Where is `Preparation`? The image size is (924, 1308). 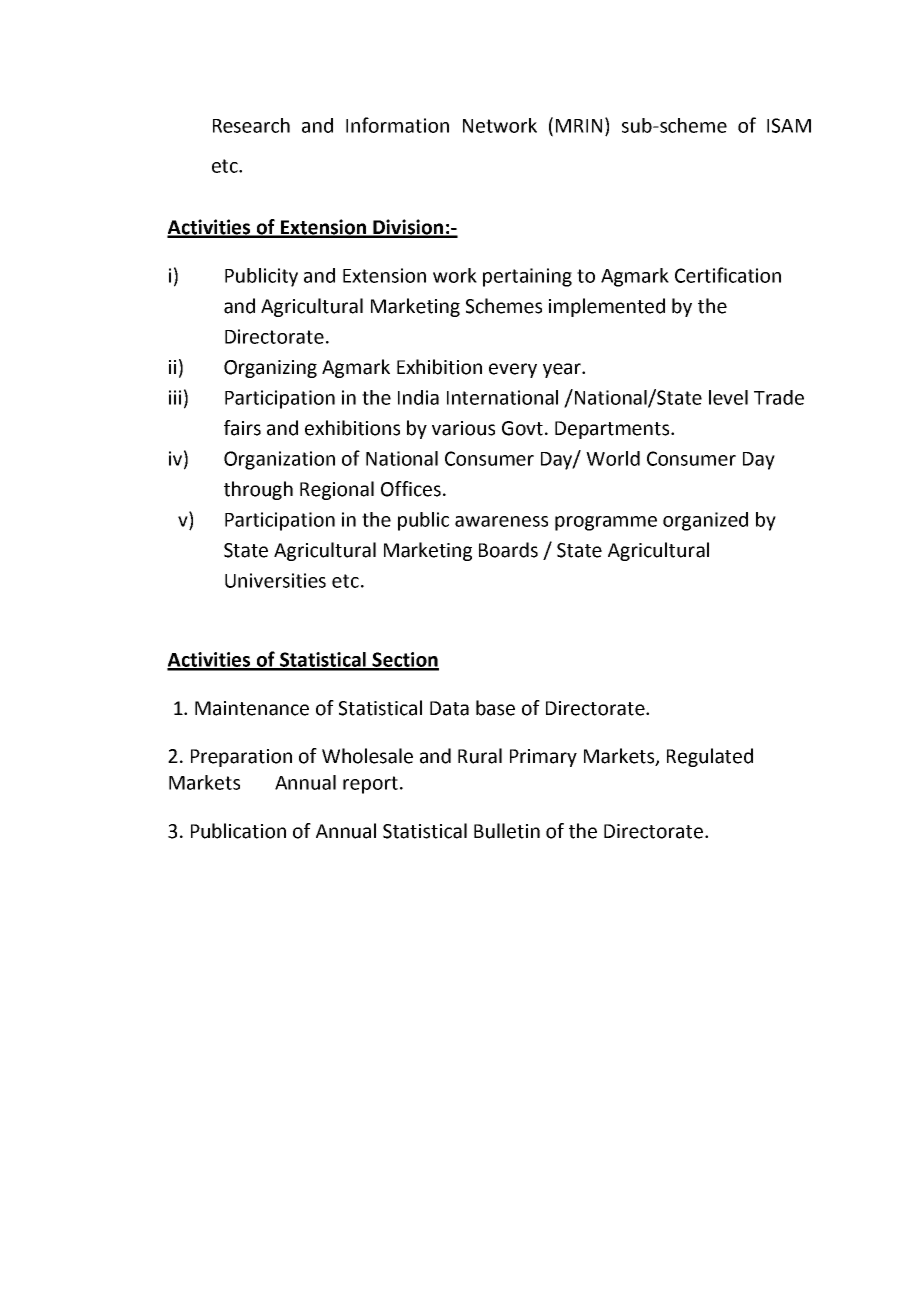
Preparation is located at coordinates (241, 758).
